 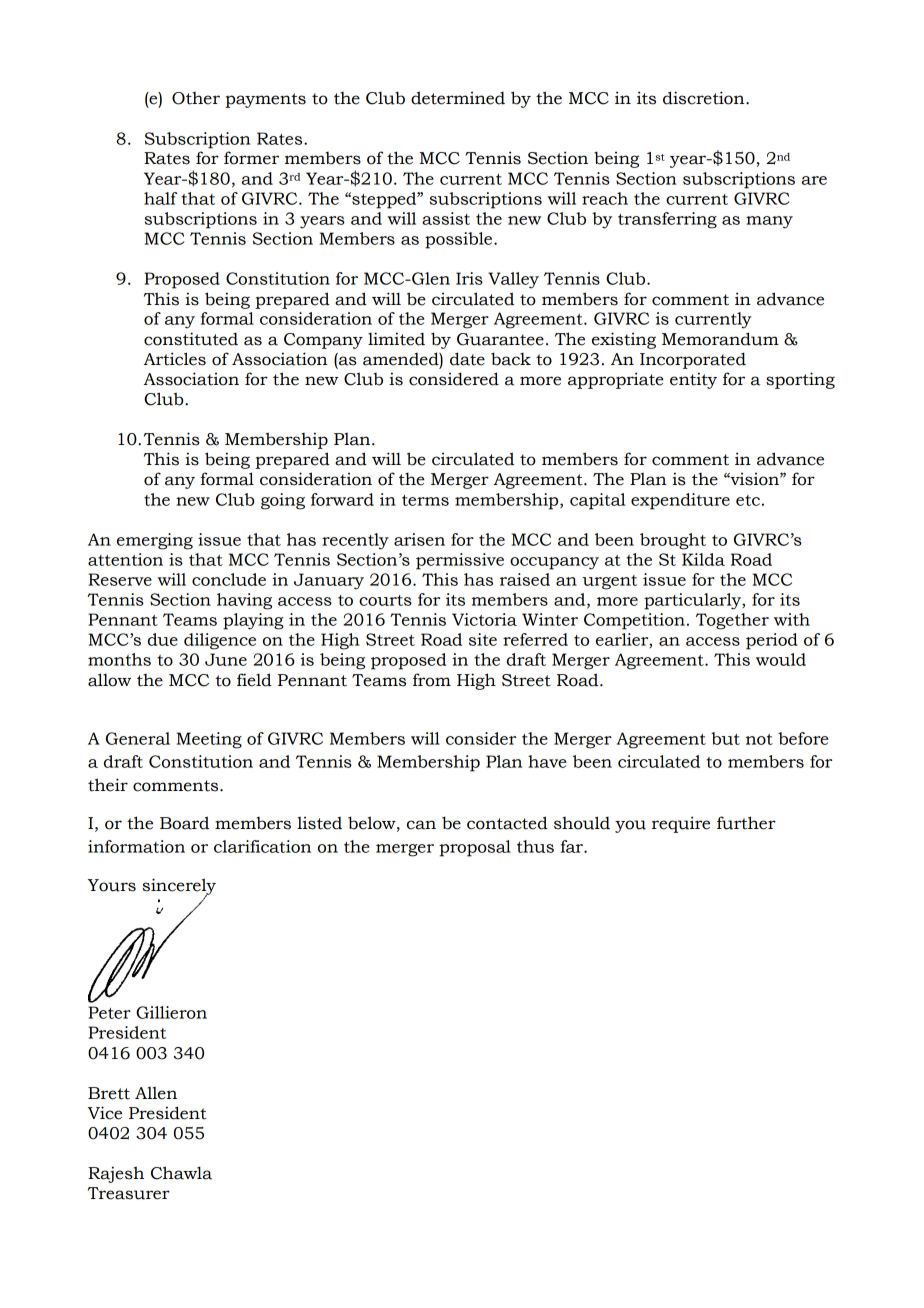 What do you see at coordinates (705, 98) in the document?
I see `discretion` at bounding box center [705, 98].
